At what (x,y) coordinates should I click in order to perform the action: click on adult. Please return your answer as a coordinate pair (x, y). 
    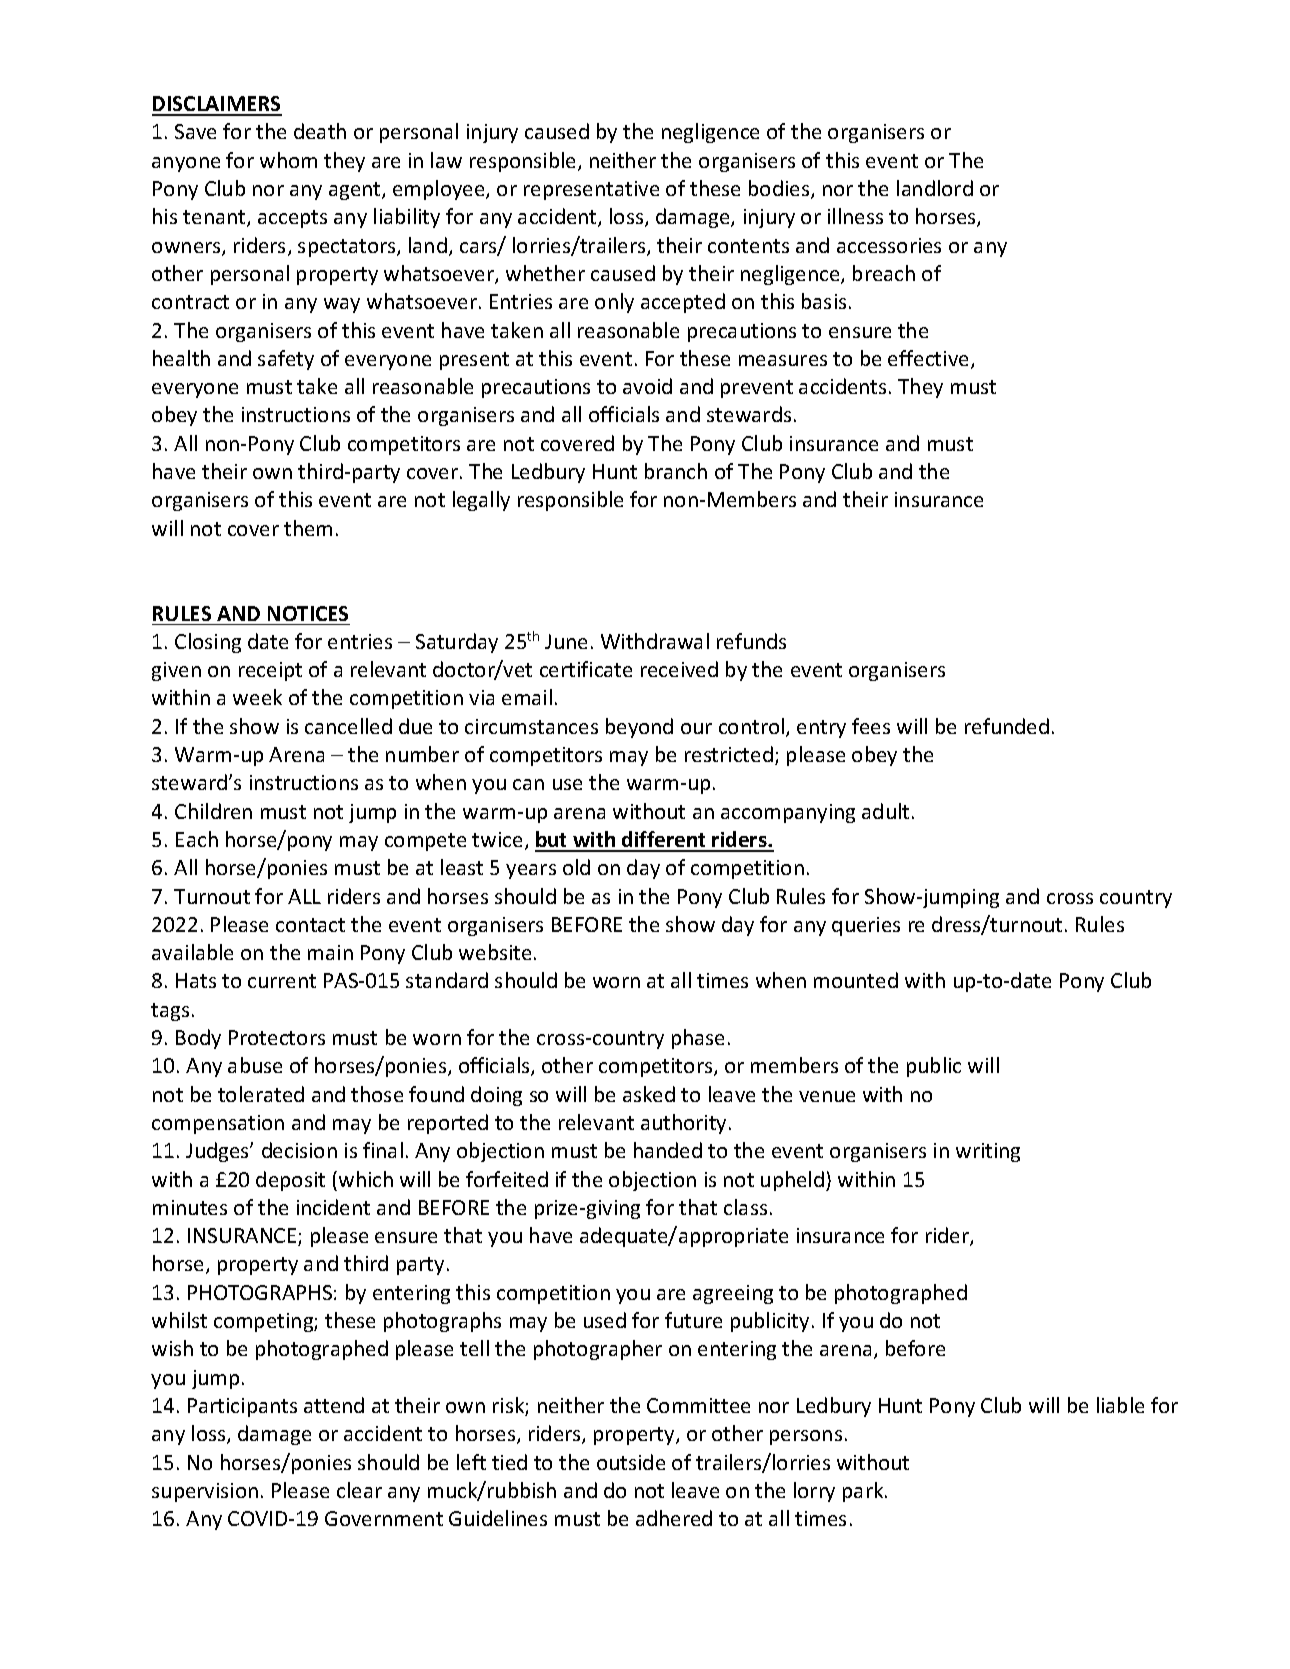
    Looking at the image, I should click on (885, 811).
